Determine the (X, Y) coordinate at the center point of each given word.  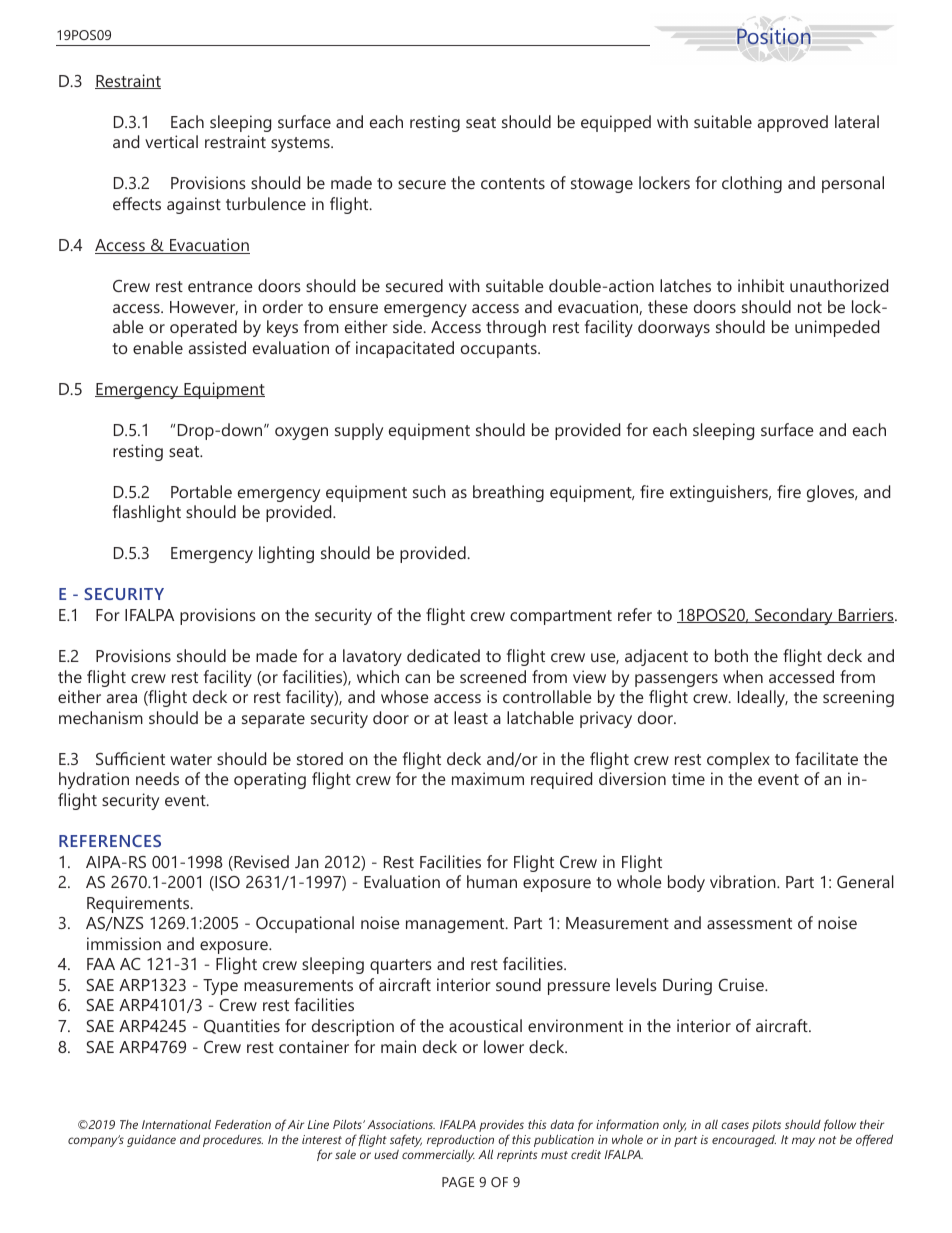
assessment (749, 923)
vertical (171, 141)
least (471, 717)
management (456, 925)
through (516, 328)
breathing (508, 493)
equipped (616, 123)
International (176, 1124)
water (191, 759)
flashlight (147, 513)
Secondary (794, 616)
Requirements (139, 904)
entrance (220, 286)
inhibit (761, 285)
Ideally (763, 698)
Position (774, 36)
